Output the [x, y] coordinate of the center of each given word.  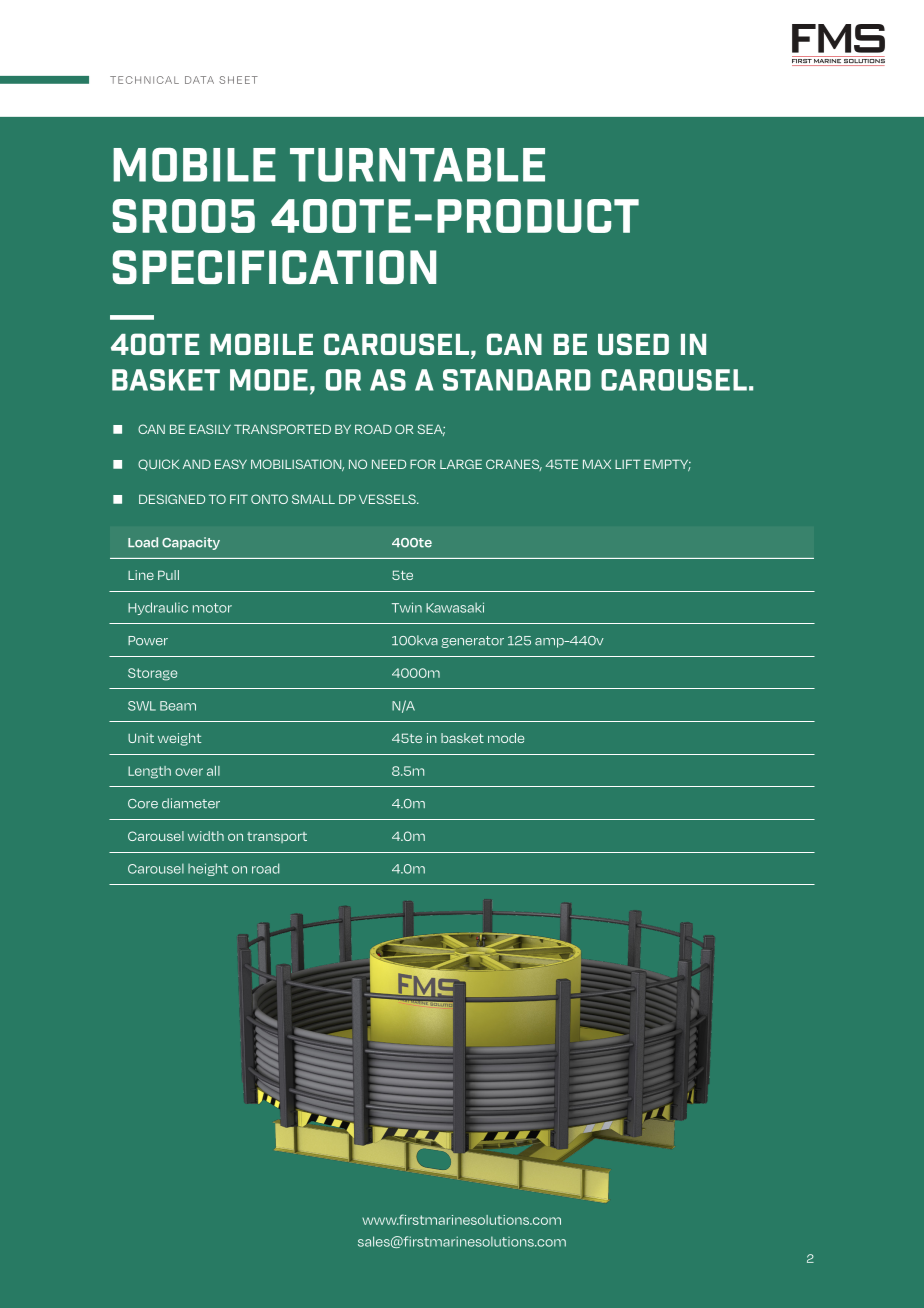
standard [517, 380]
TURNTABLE [417, 165]
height [208, 869]
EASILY [210, 429]
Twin [407, 607]
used [633, 344]
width [206, 836]
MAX [597, 464]
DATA [199, 80]
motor [212, 608]
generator [472, 642]
